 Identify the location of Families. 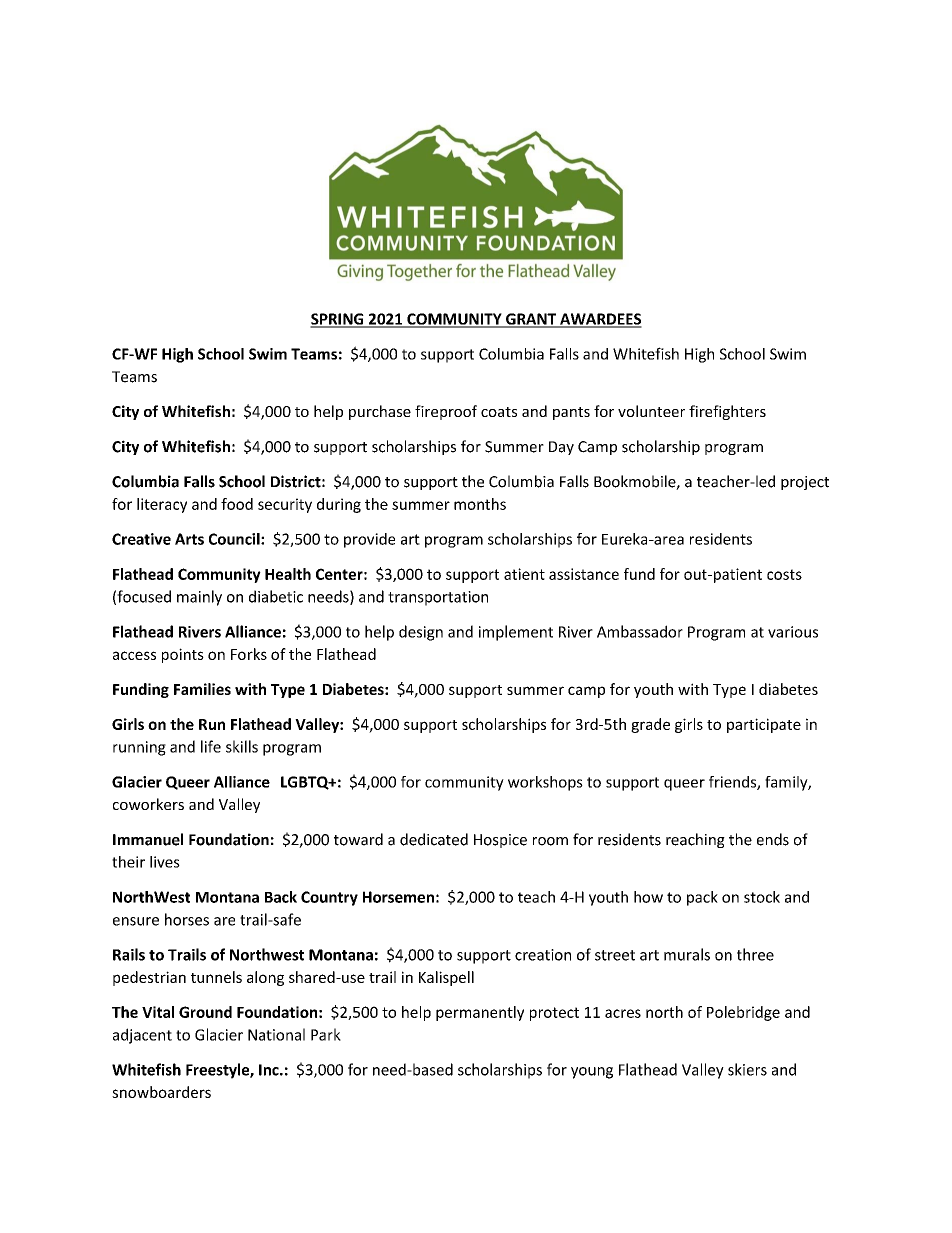
(202, 689).
